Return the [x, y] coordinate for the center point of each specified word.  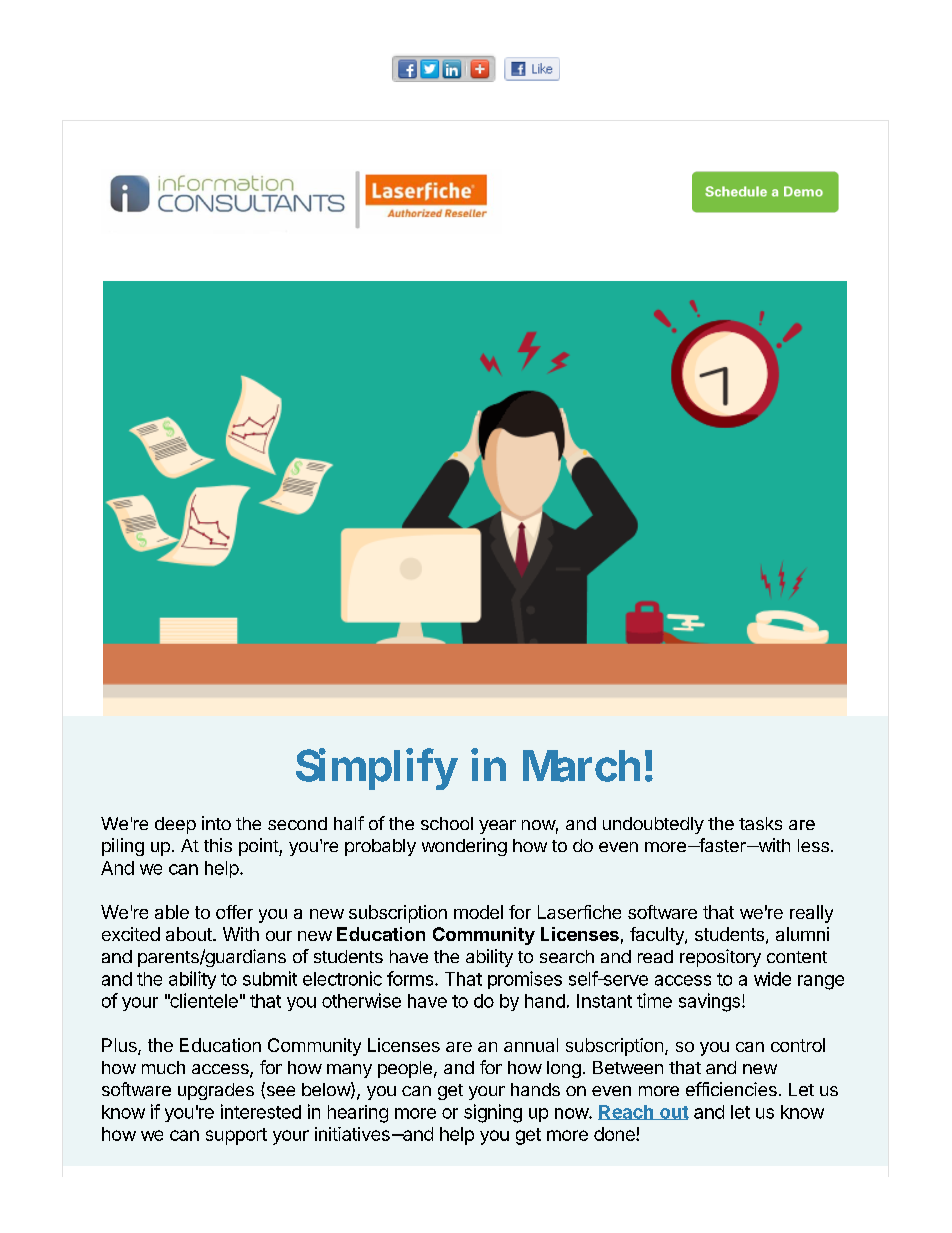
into [216, 823]
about [190, 934]
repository [720, 958]
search [567, 956]
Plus [120, 1046]
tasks [760, 823]
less [813, 845]
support [236, 1136]
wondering [464, 847]
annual [531, 1045]
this [218, 845]
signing [493, 1113]
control [798, 1045]
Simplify [377, 769]
